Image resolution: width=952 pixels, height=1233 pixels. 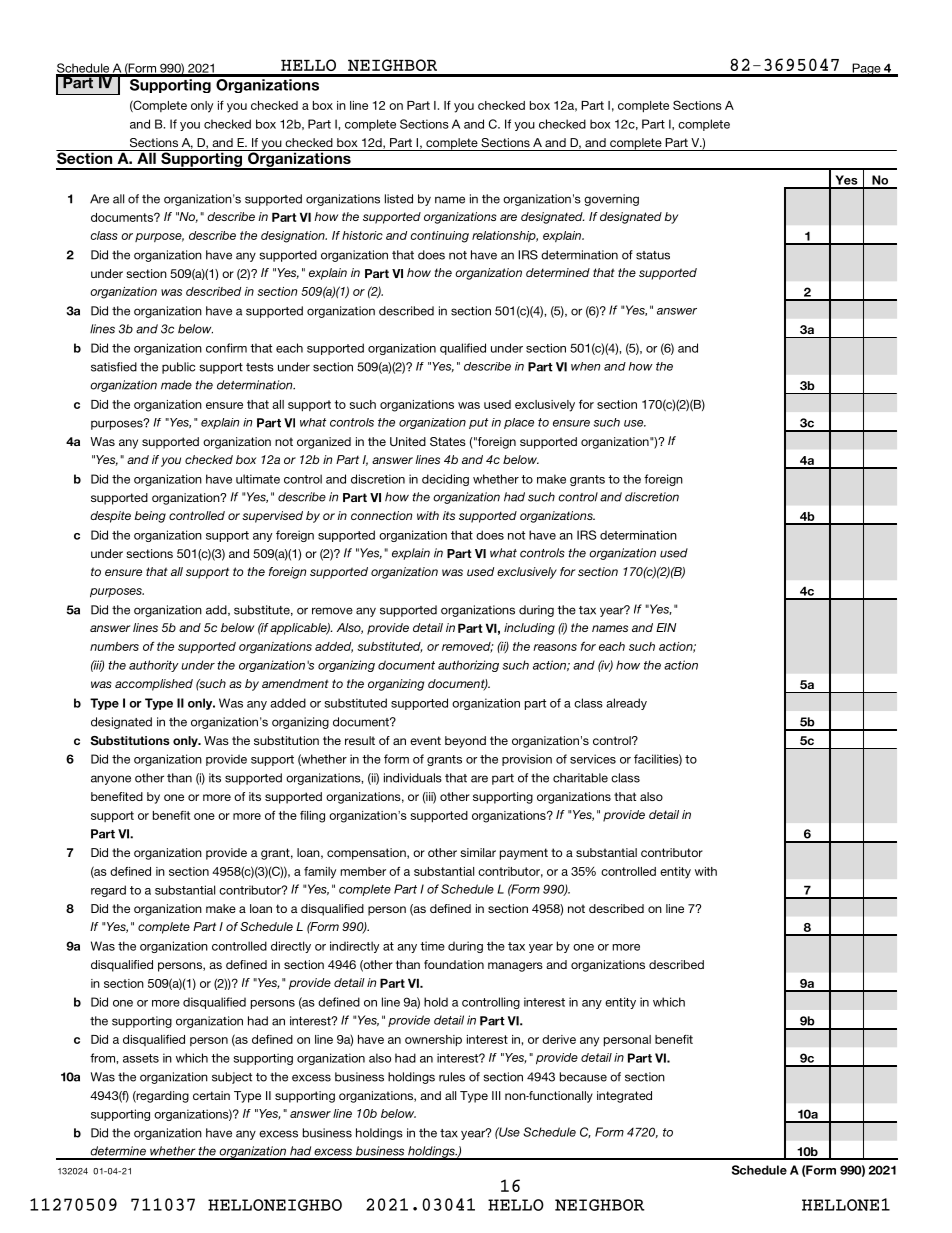 I want to click on United, so click(x=408, y=441).
